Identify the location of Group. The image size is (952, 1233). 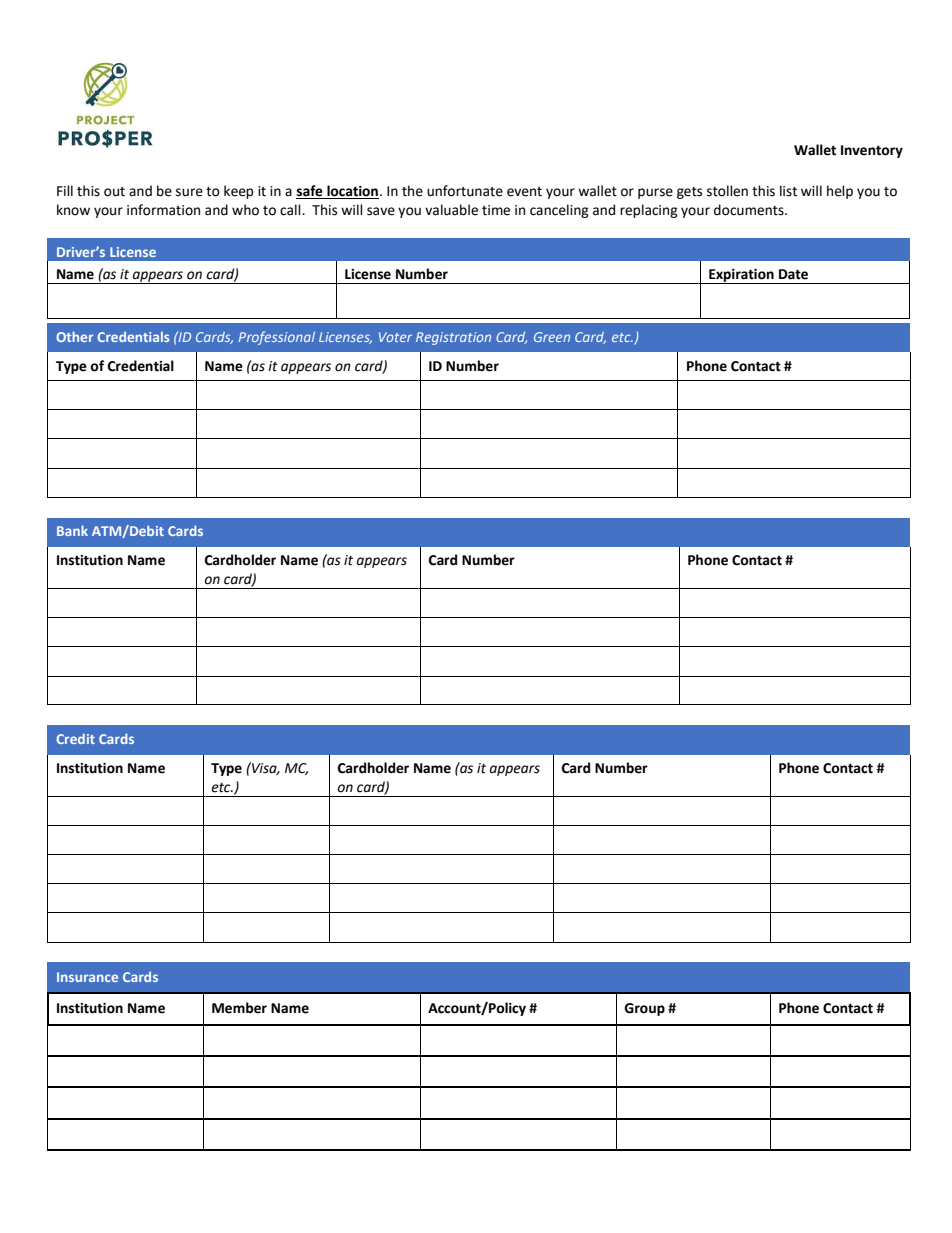
(644, 1009).
